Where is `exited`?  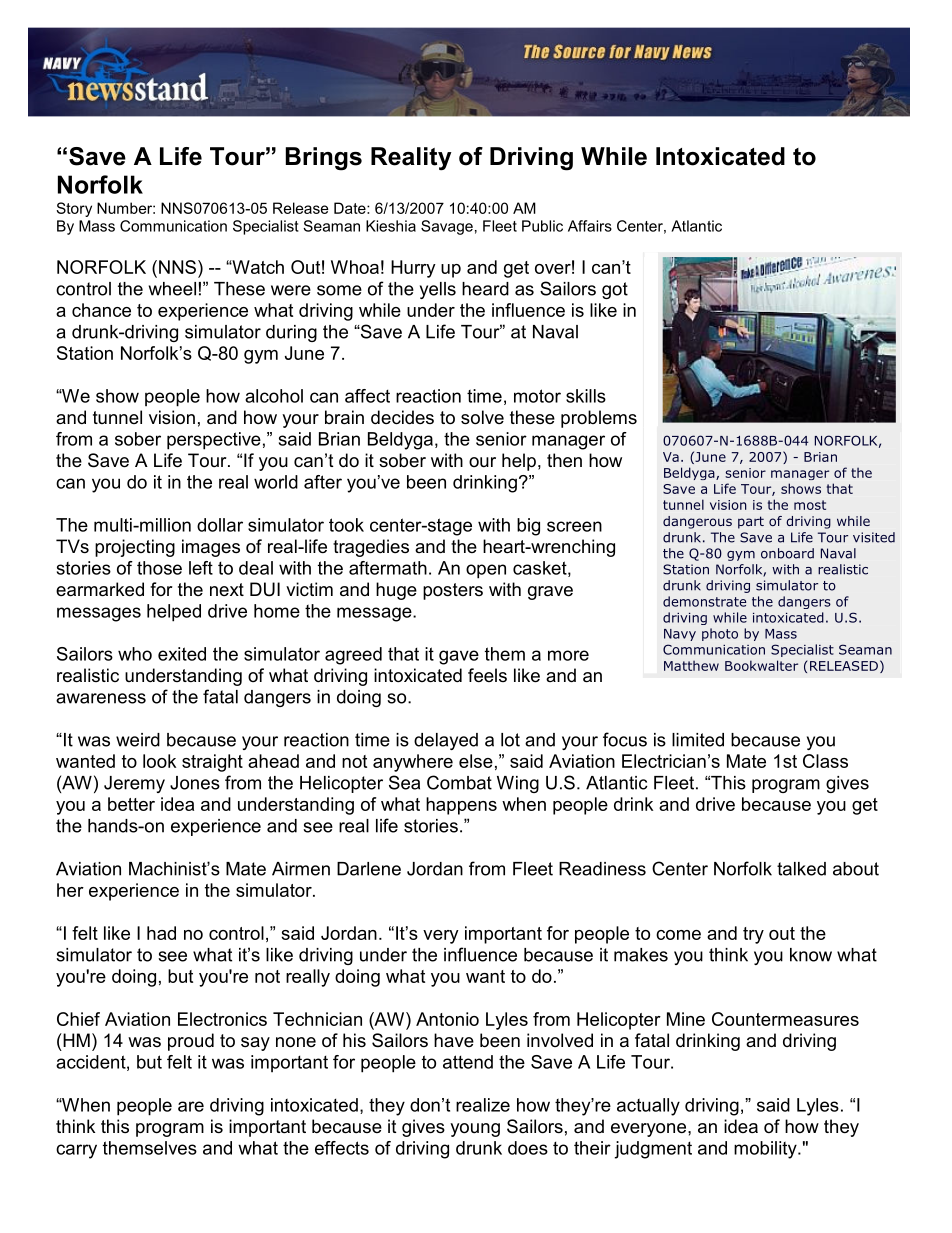
exited is located at coordinates (182, 654).
